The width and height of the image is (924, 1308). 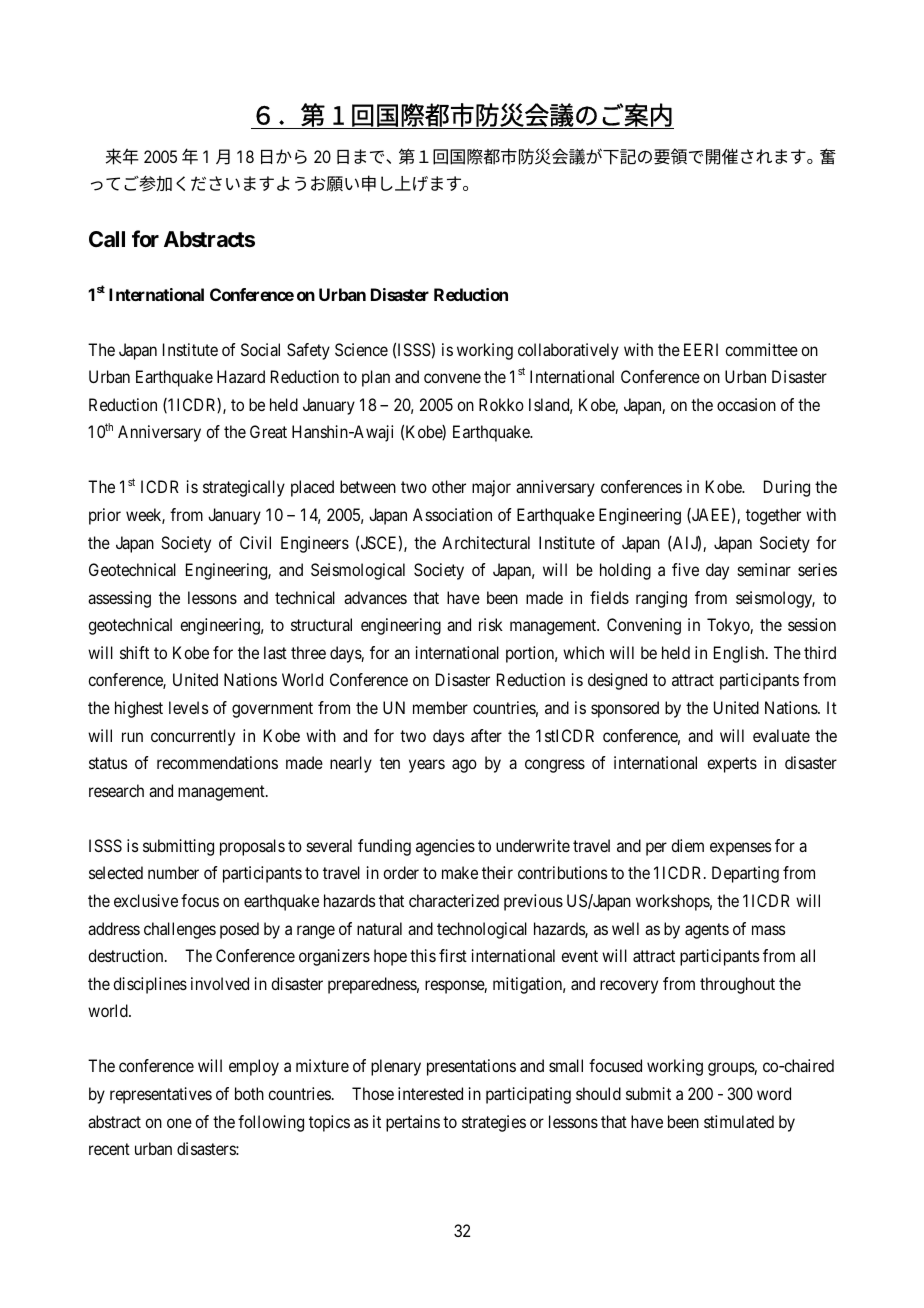 I want to click on evaluate, so click(x=781, y=735).
